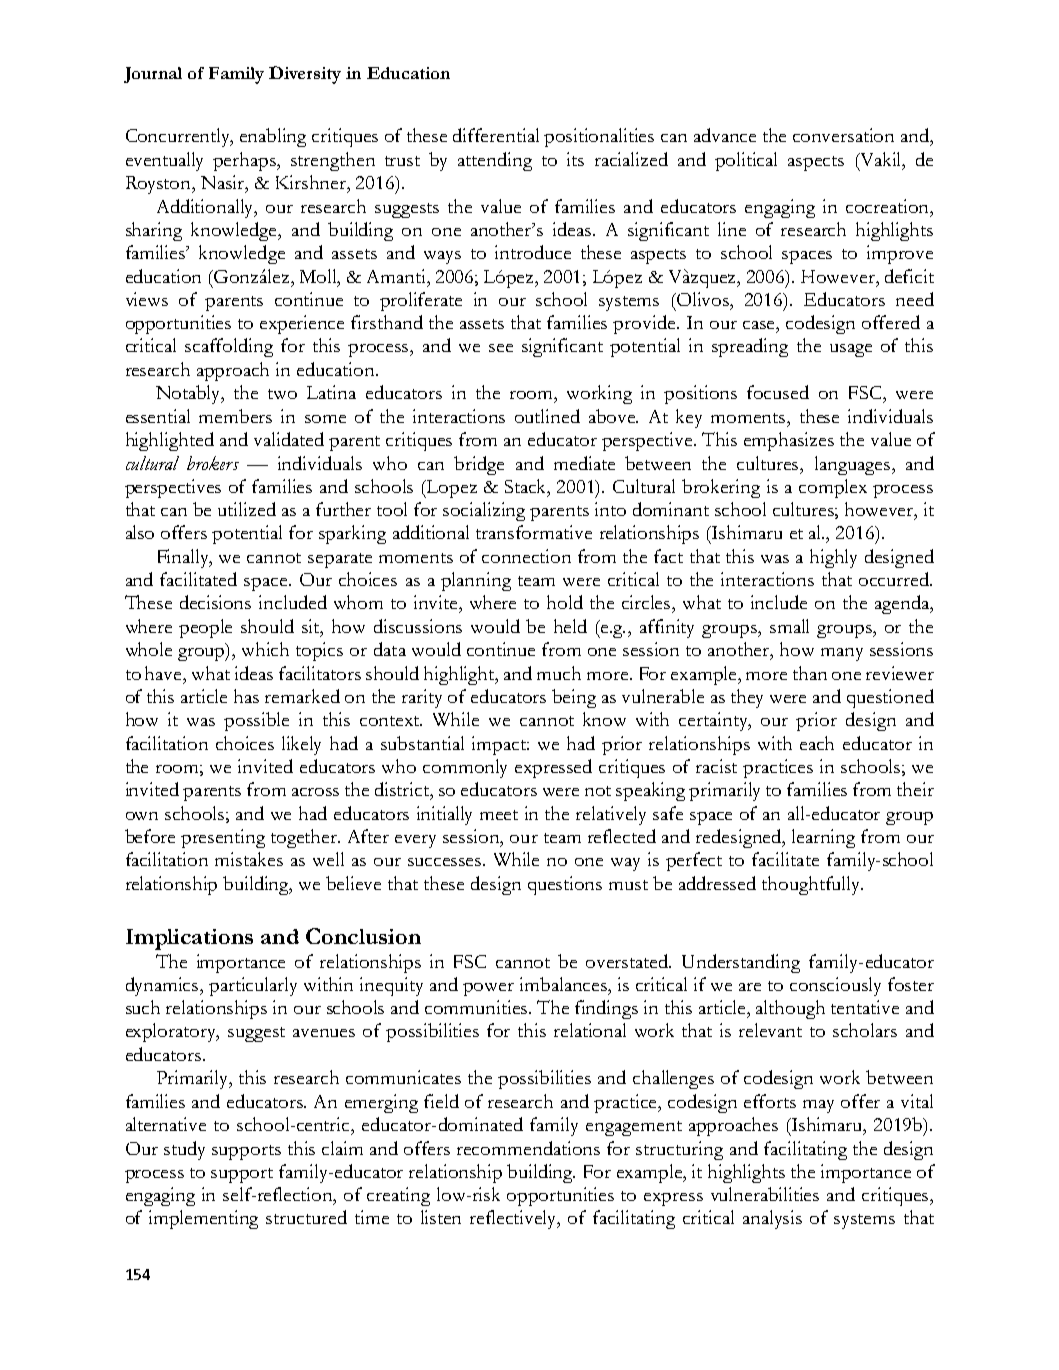 The height and width of the document is (1370, 1059). What do you see at coordinates (265, 649) in the document?
I see `which` at bounding box center [265, 649].
